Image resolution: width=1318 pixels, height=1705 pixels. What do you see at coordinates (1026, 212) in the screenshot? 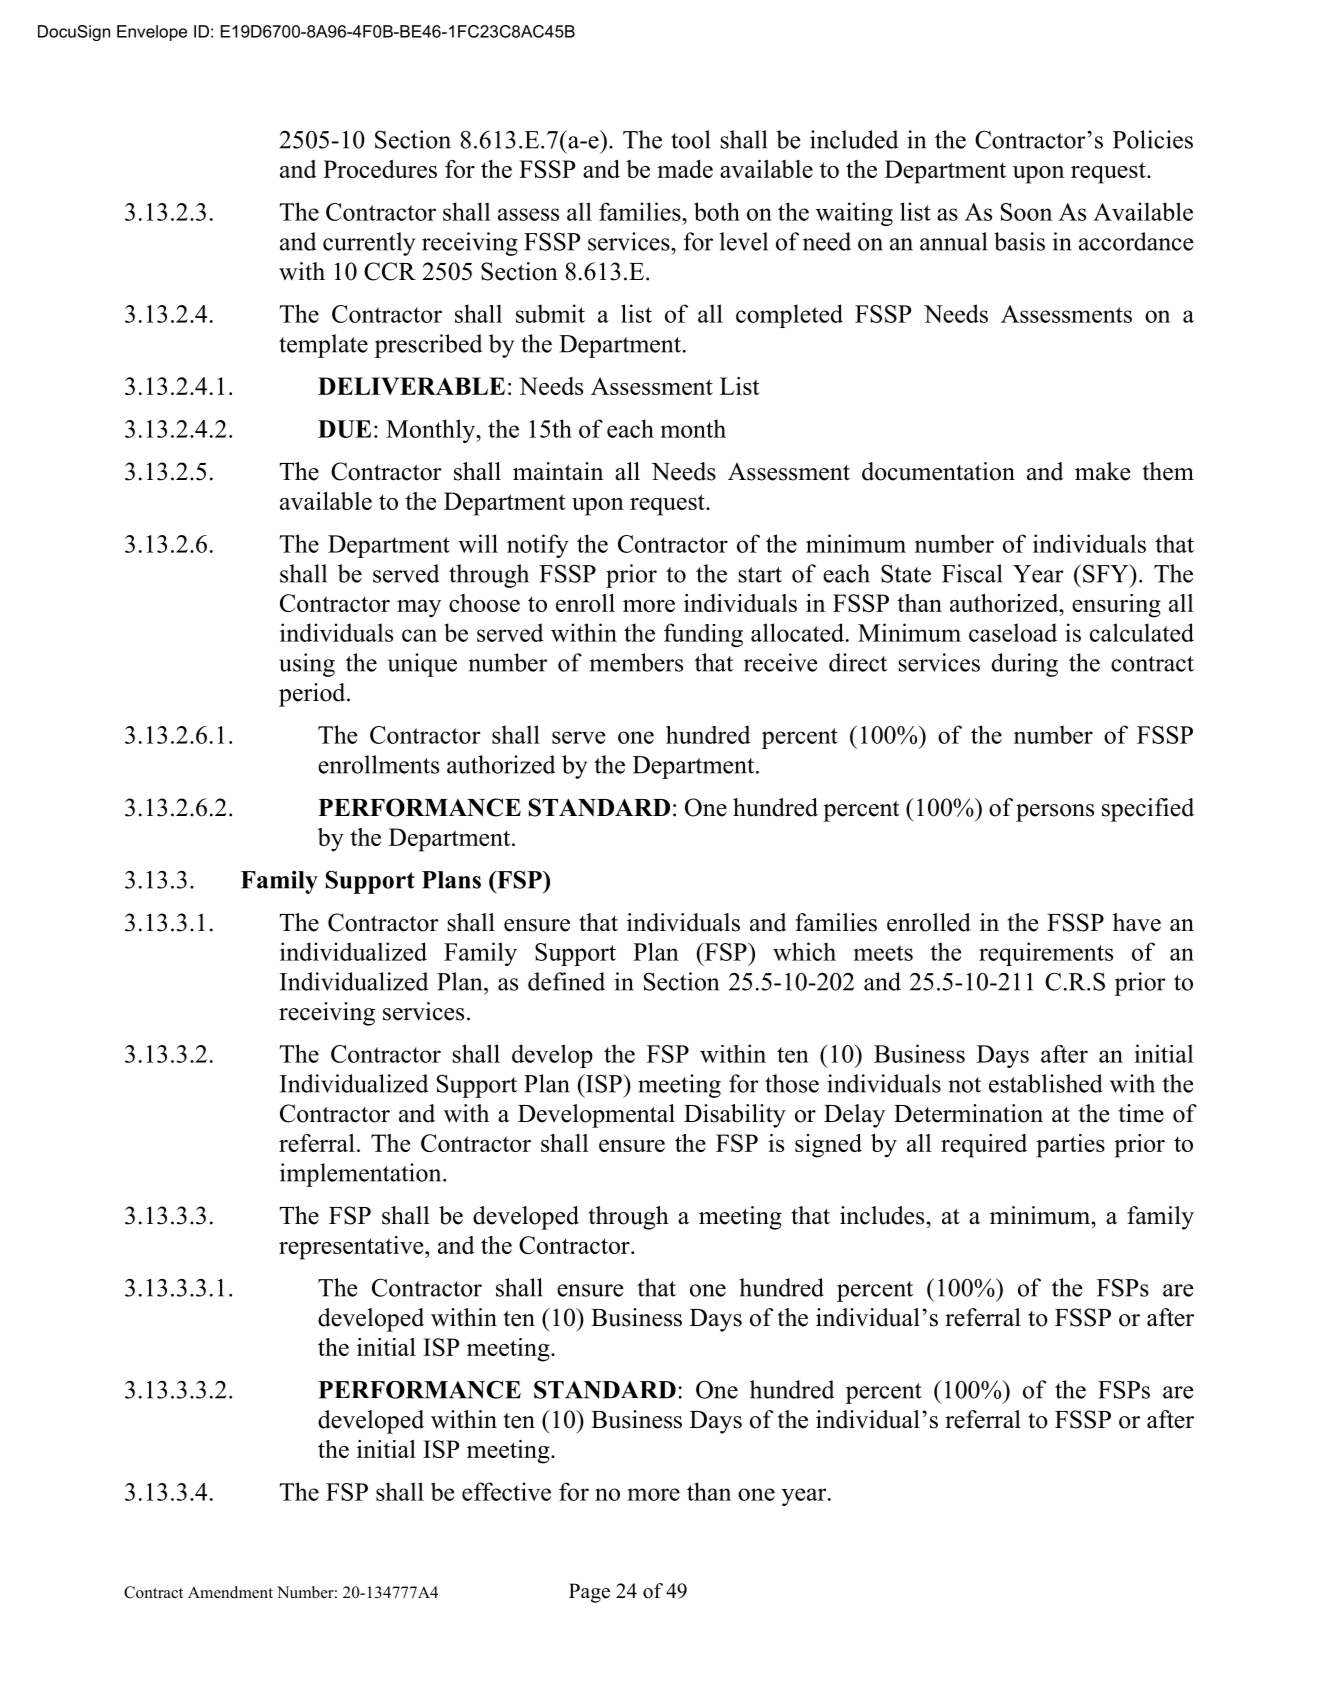
I see `Soon` at bounding box center [1026, 212].
